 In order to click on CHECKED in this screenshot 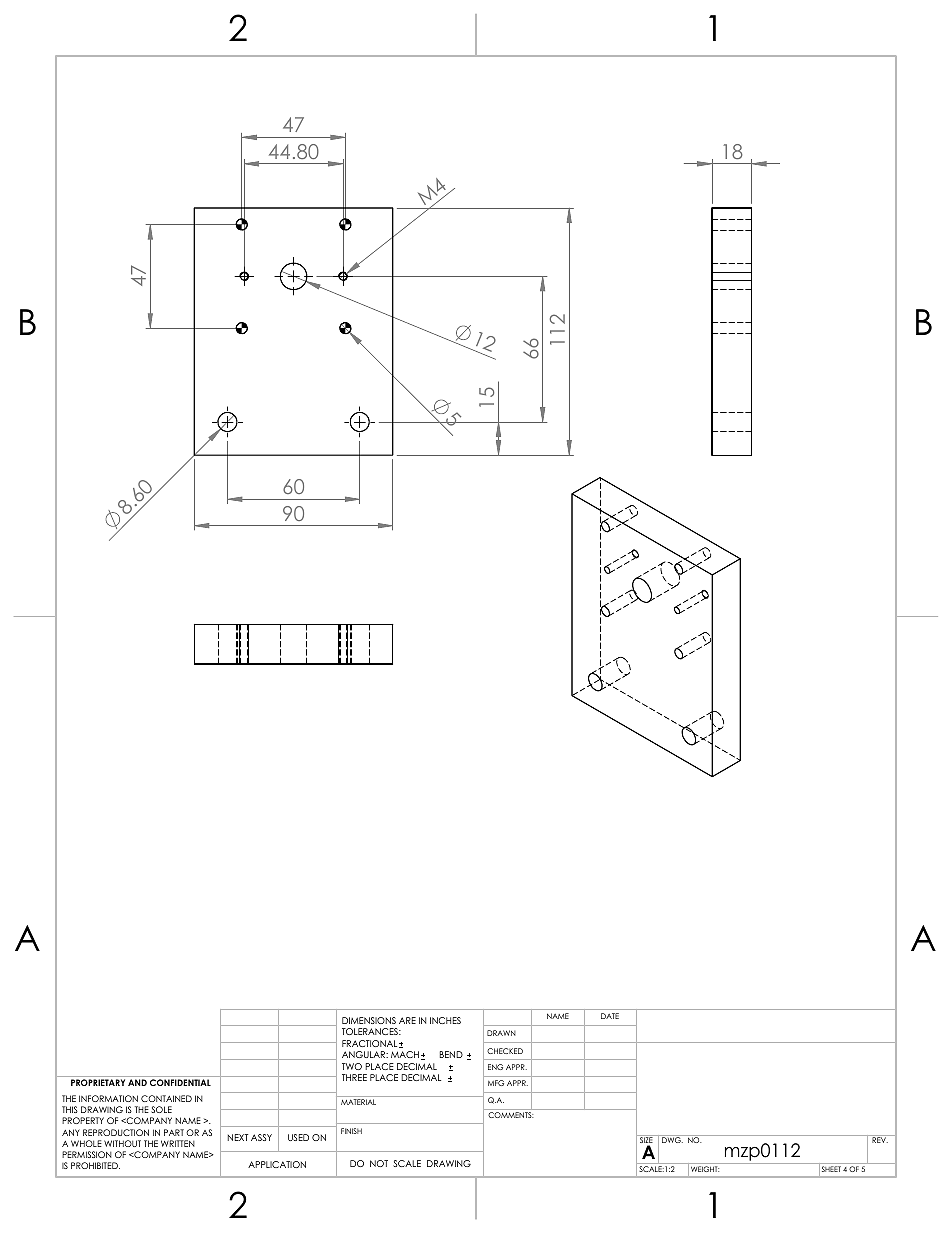, I will do `click(505, 1051)`.
